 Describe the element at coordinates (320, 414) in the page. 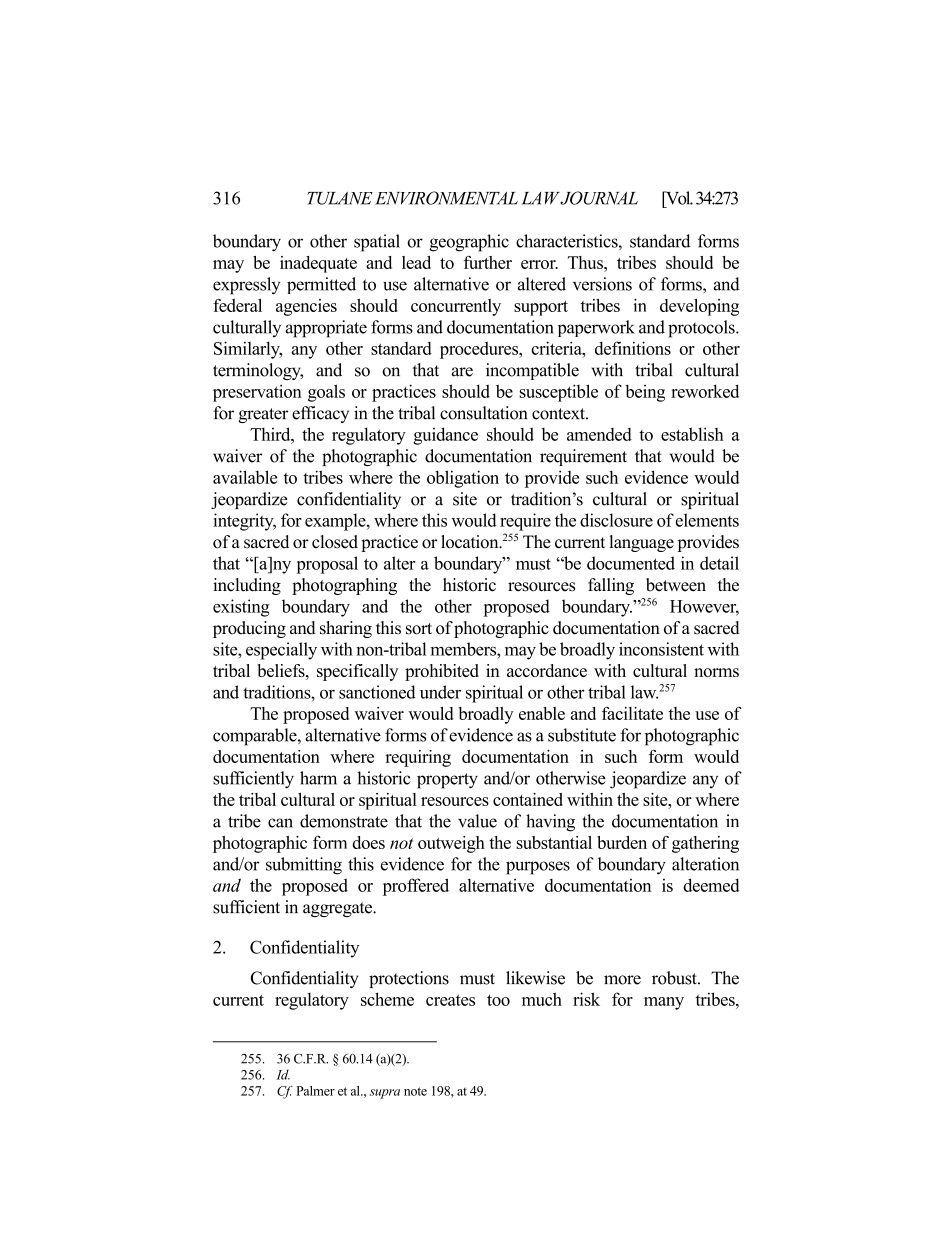

I see `efficacy` at that location.
